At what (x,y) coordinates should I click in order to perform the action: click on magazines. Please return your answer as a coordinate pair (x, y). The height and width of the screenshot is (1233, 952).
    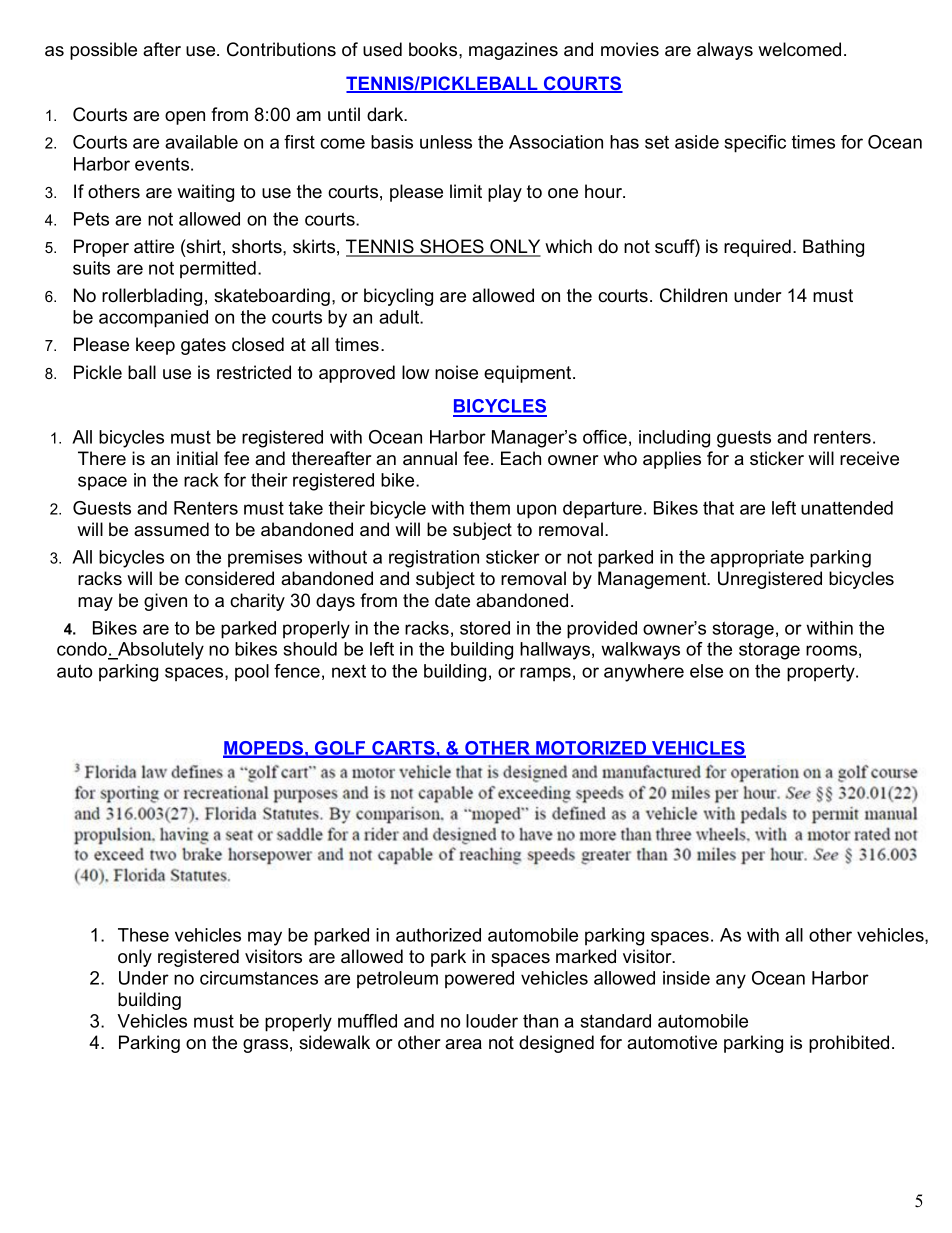
    Looking at the image, I should click on (513, 51).
